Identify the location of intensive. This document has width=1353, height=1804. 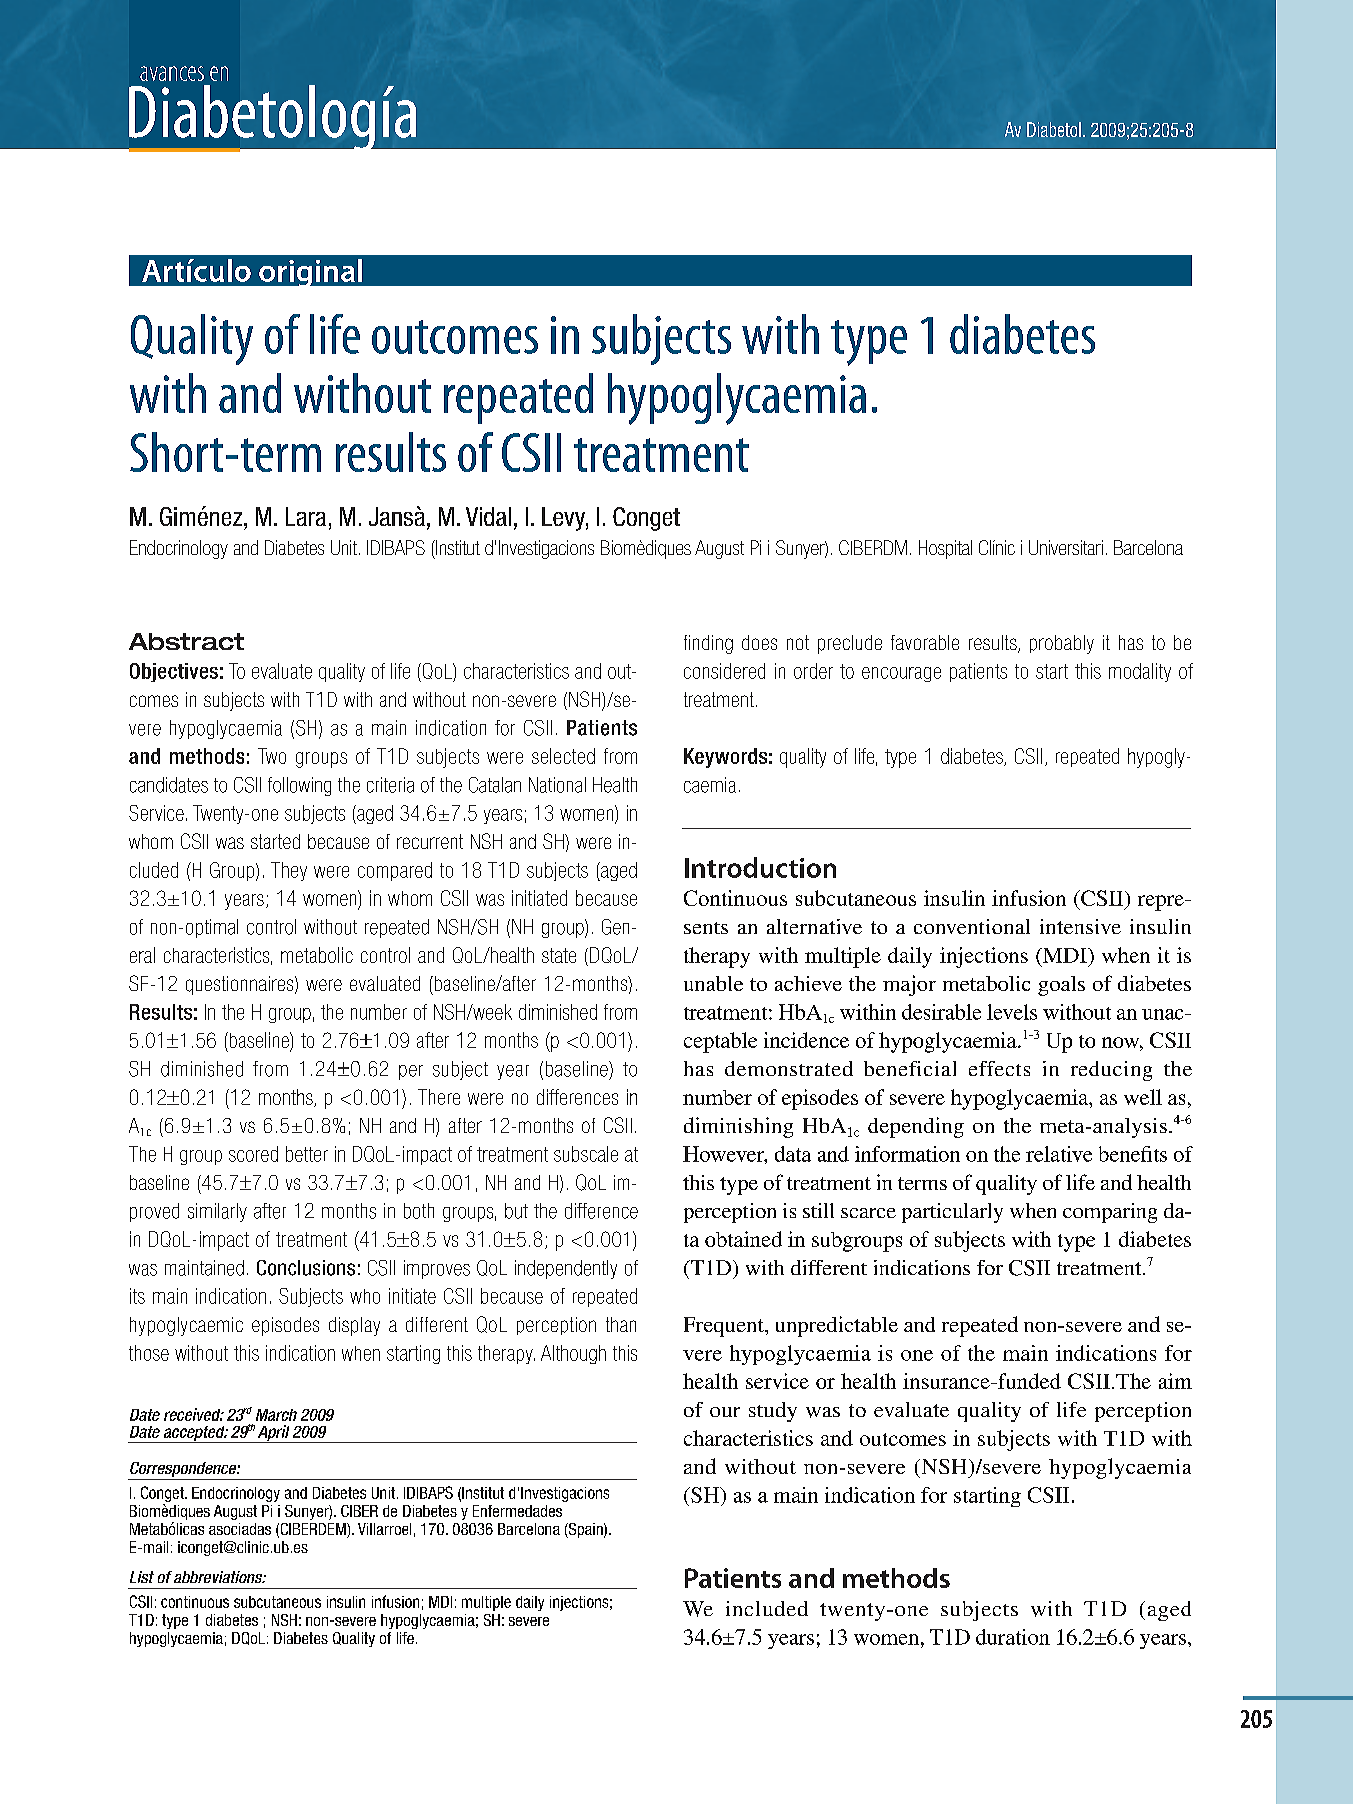
(1080, 926).
